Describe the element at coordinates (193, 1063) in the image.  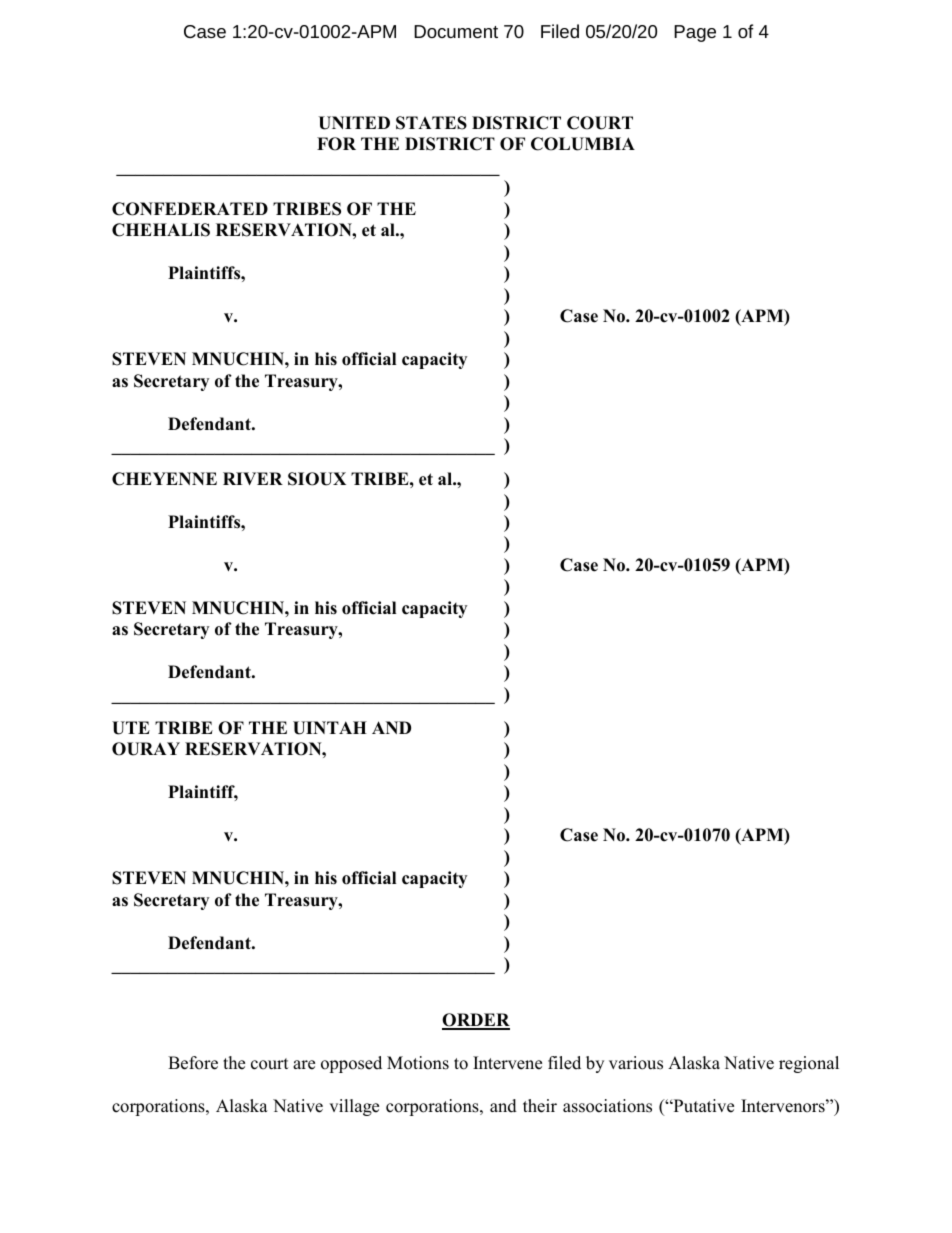
I see `Before` at that location.
